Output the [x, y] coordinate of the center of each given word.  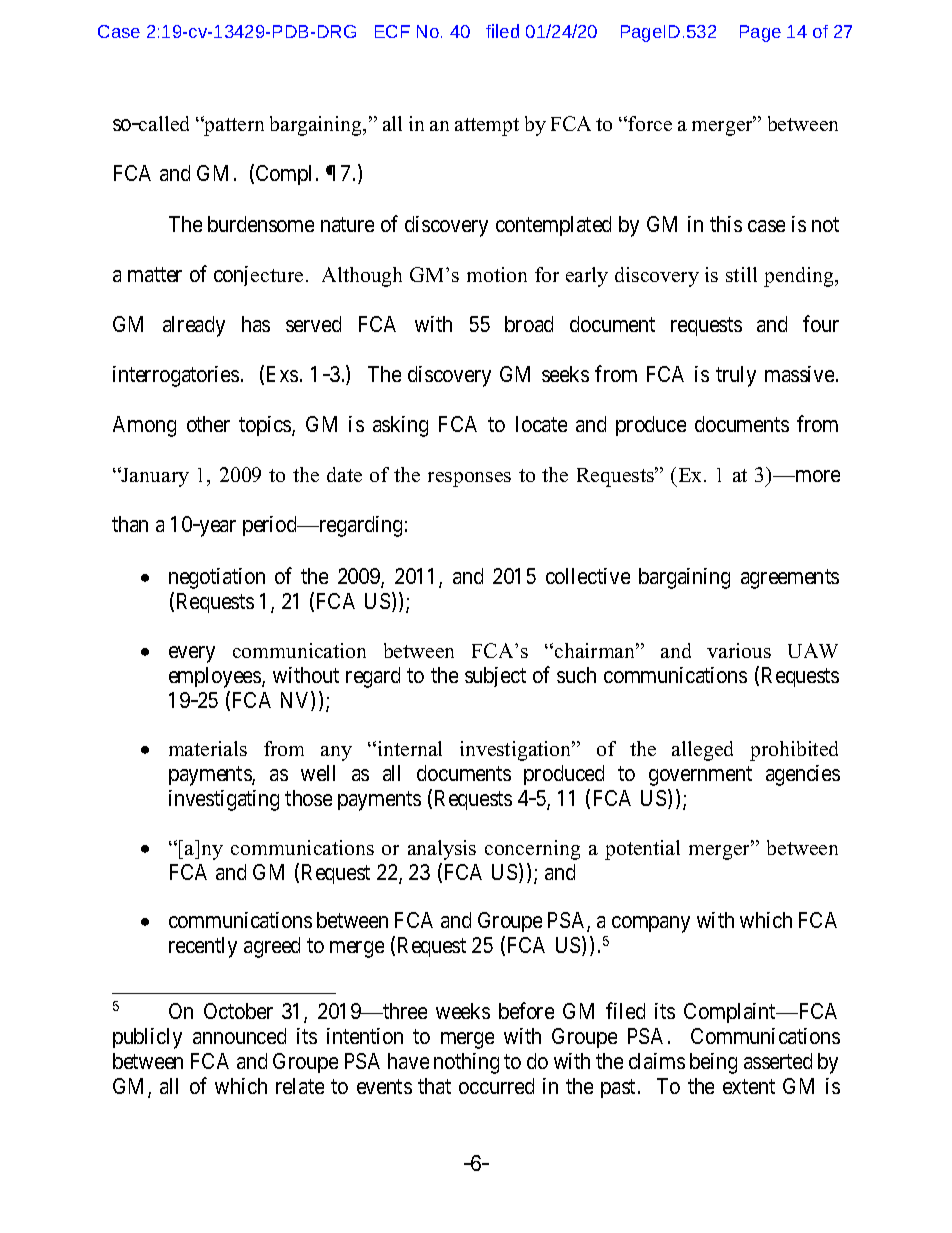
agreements [790, 579]
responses [469, 479]
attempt [487, 127]
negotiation [217, 578]
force [649, 123]
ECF [392, 31]
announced [239, 1036]
